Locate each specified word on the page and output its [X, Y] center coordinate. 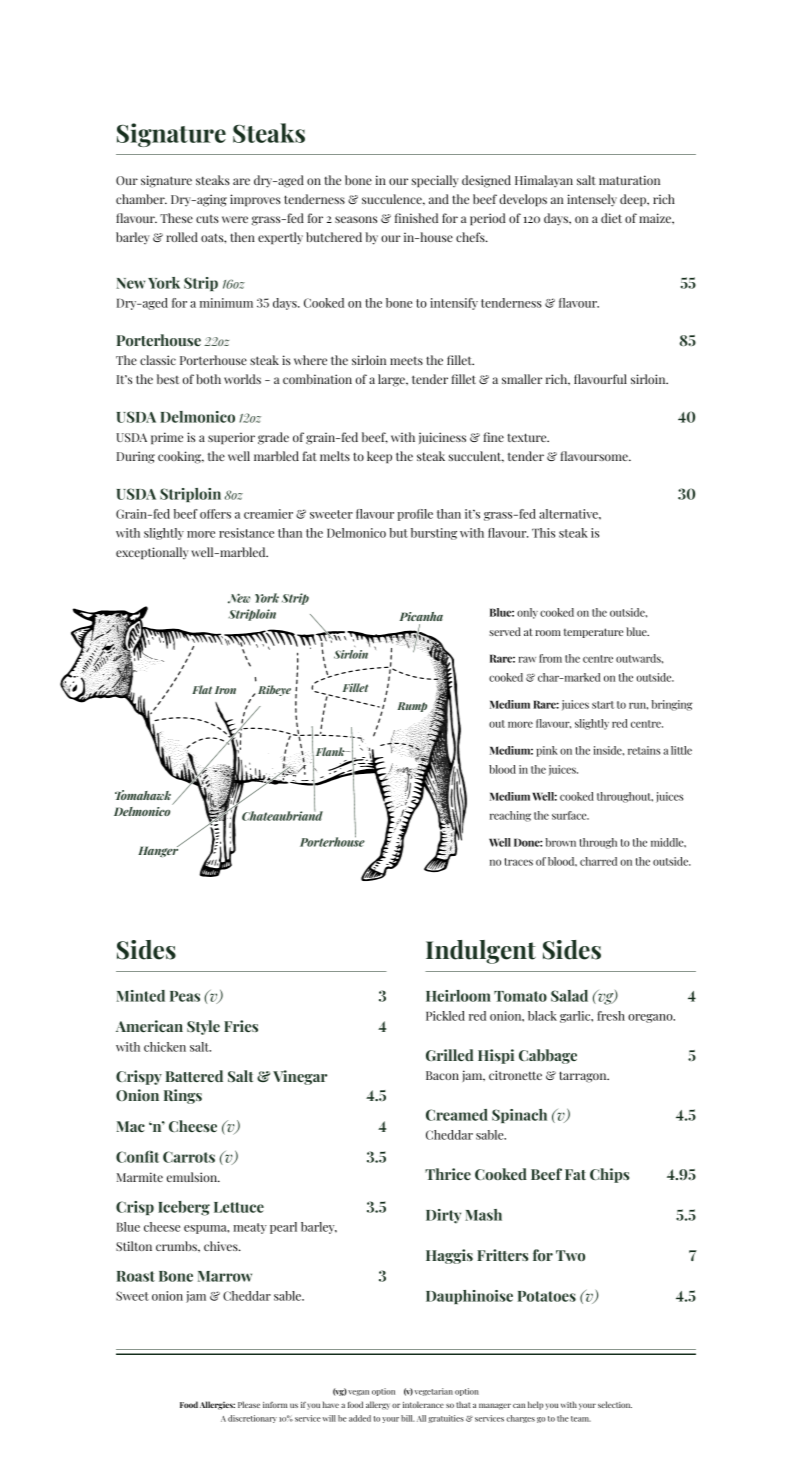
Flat [202, 689]
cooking [181, 457]
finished [416, 218]
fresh [611, 1016]
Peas [185, 996]
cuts [207, 219]
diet [611, 218]
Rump [413, 708]
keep [379, 457]
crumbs [177, 1246]
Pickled [445, 1016]
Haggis [449, 1256]
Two [570, 1255]
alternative [569, 514]
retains [644, 750]
